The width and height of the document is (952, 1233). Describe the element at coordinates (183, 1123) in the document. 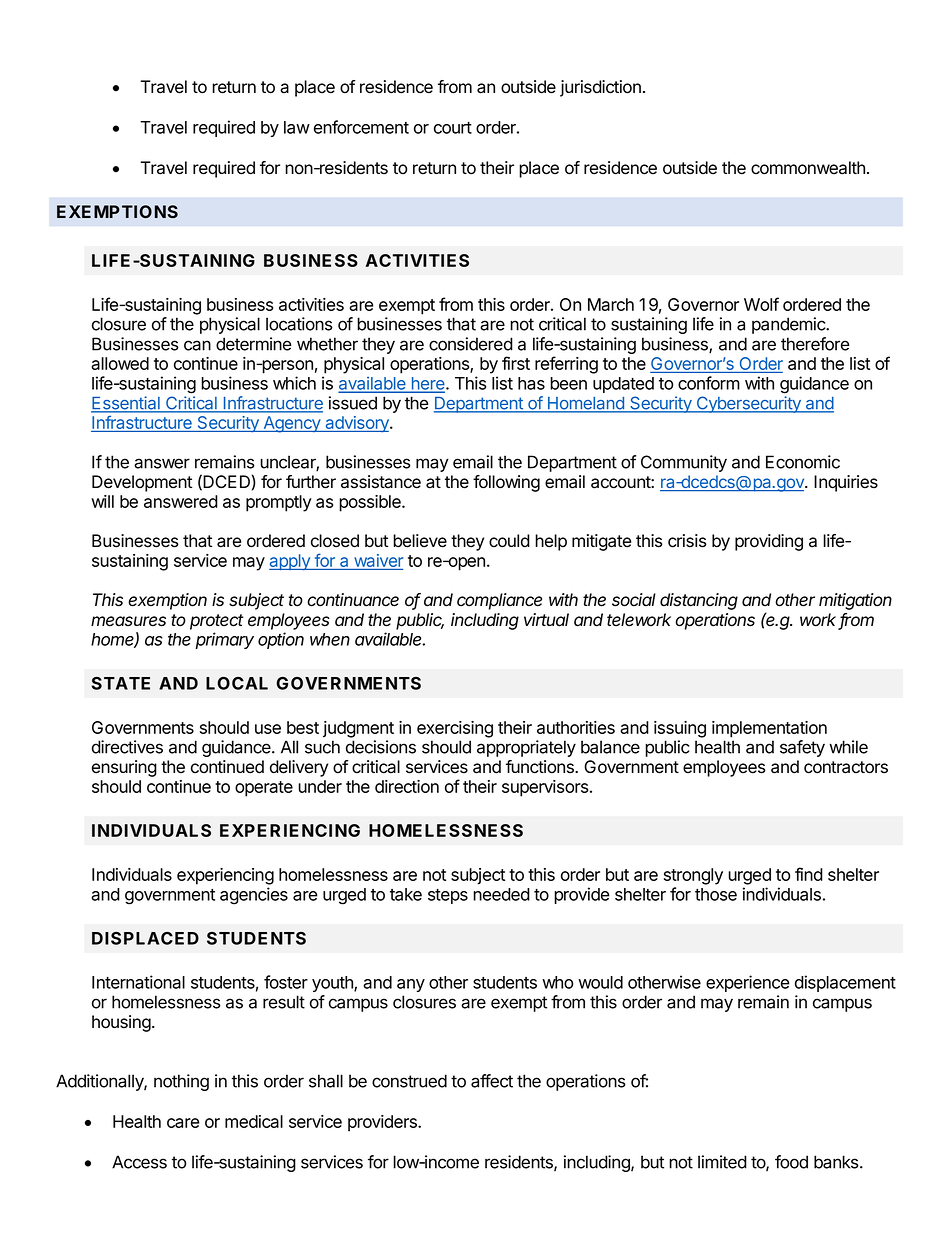

I see `care` at that location.
